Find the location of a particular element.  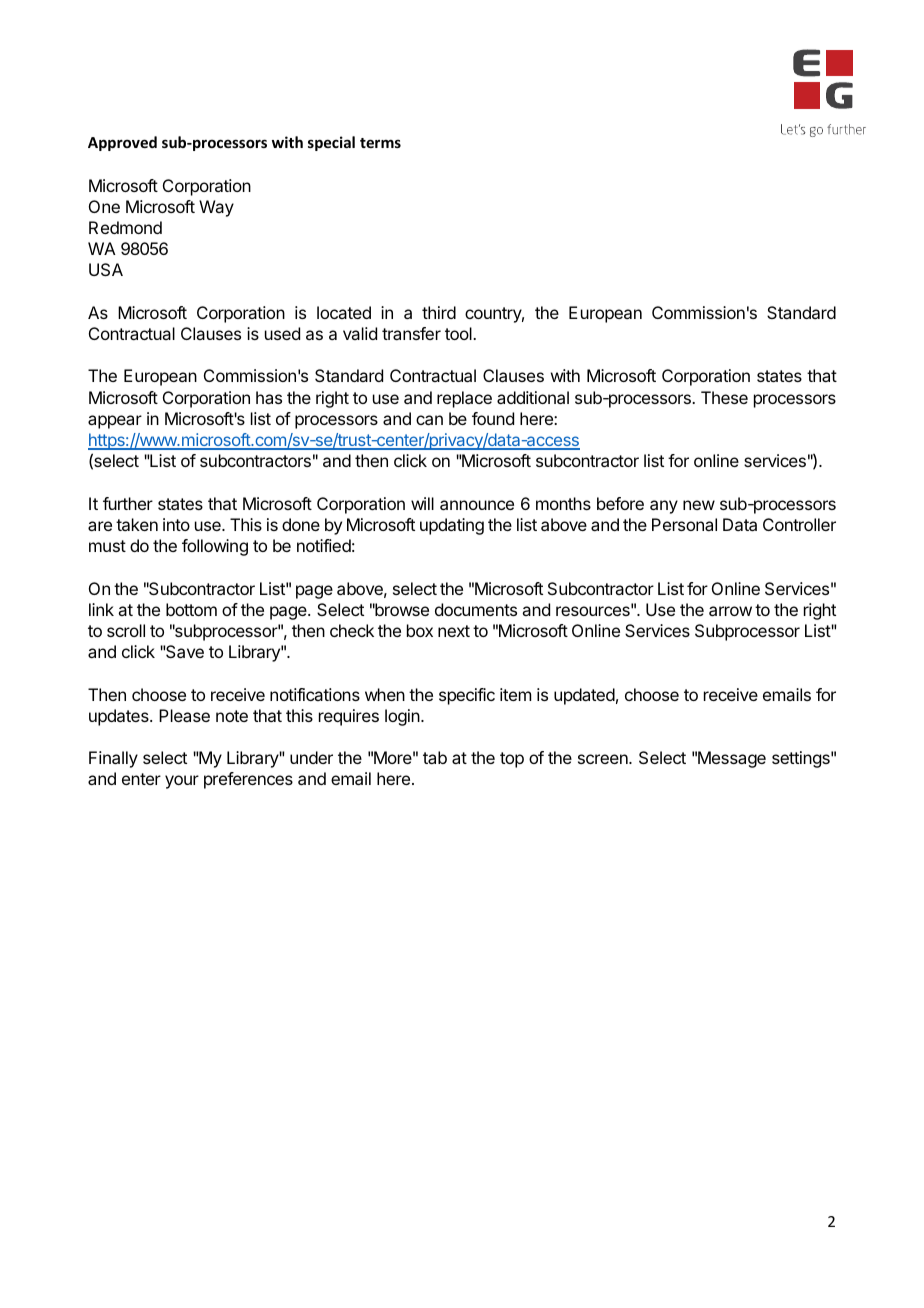

terms is located at coordinates (380, 143).
